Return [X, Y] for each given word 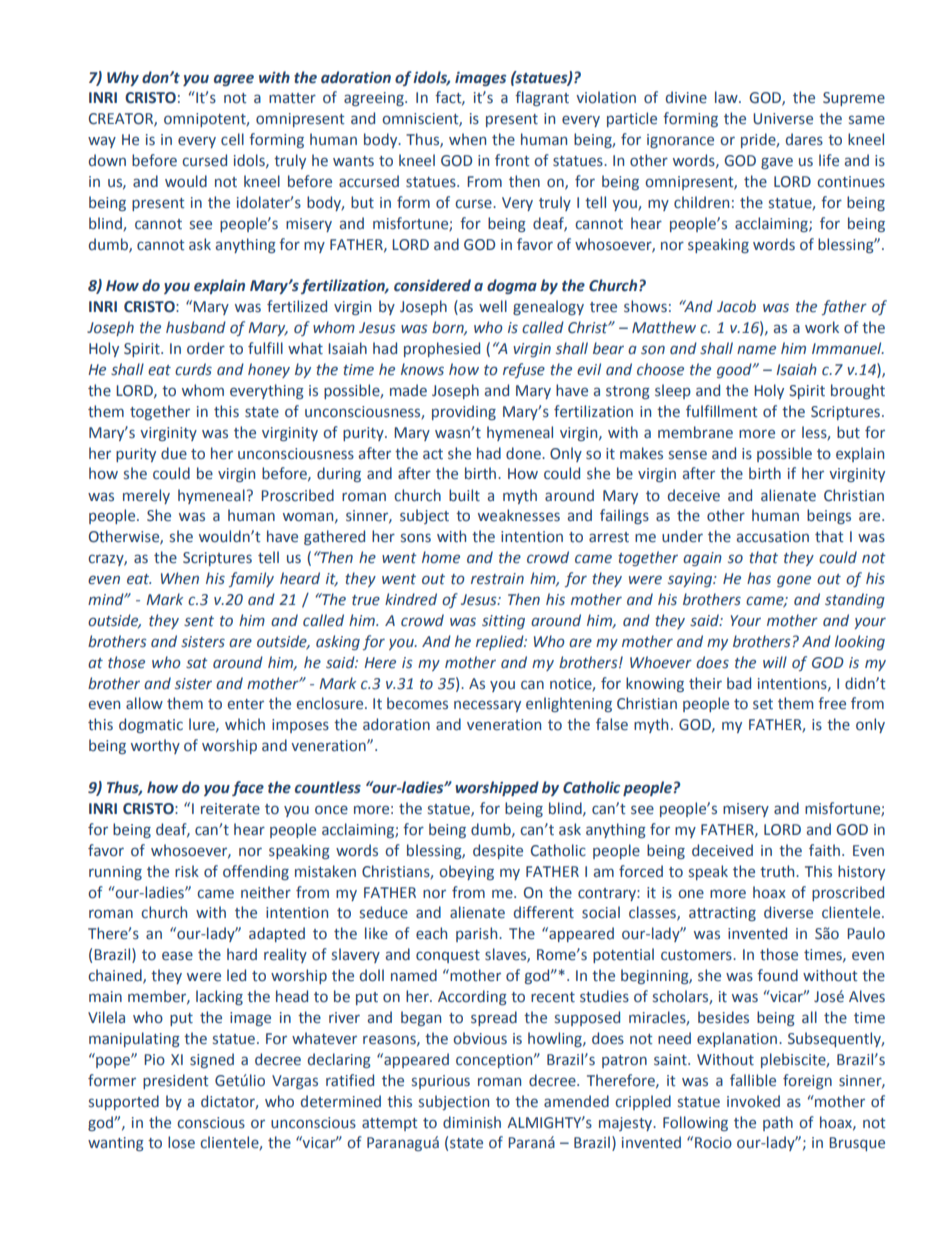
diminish [472, 1122]
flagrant [542, 98]
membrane [695, 432]
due [174, 453]
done [524, 453]
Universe [783, 119]
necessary [487, 706]
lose [181, 1142]
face [248, 788]
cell [232, 139]
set [763, 704]
